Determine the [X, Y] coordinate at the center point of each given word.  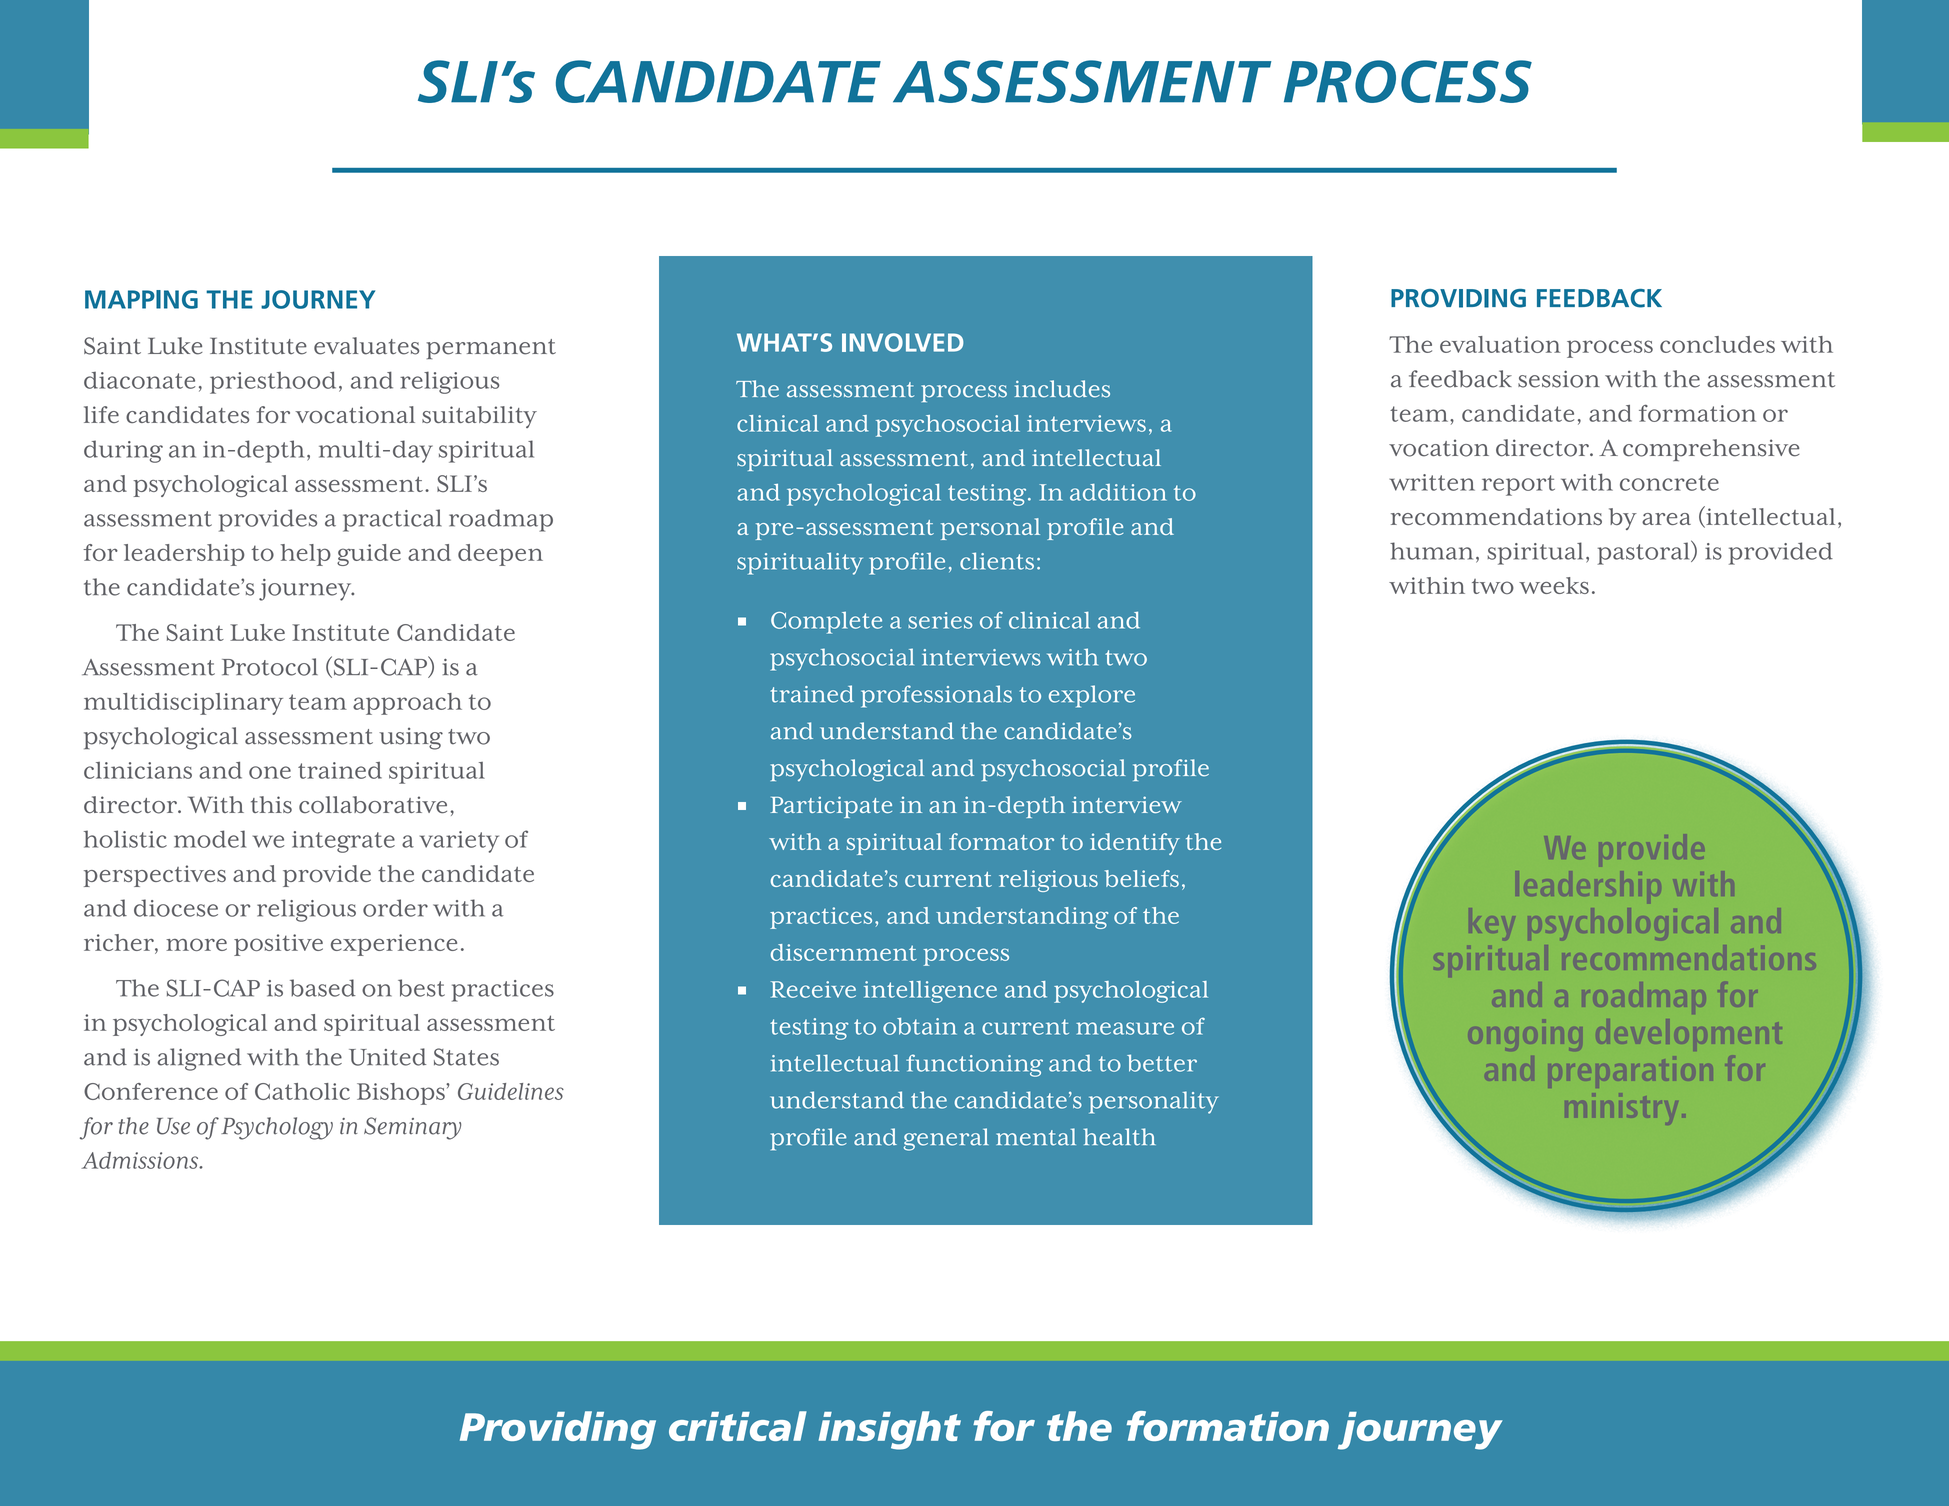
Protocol [270, 667]
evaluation [1500, 344]
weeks [1554, 585]
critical [738, 1426]
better [1162, 1063]
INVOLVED [902, 342]
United [387, 1057]
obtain [920, 1026]
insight [890, 1430]
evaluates [366, 346]
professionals [936, 696]
